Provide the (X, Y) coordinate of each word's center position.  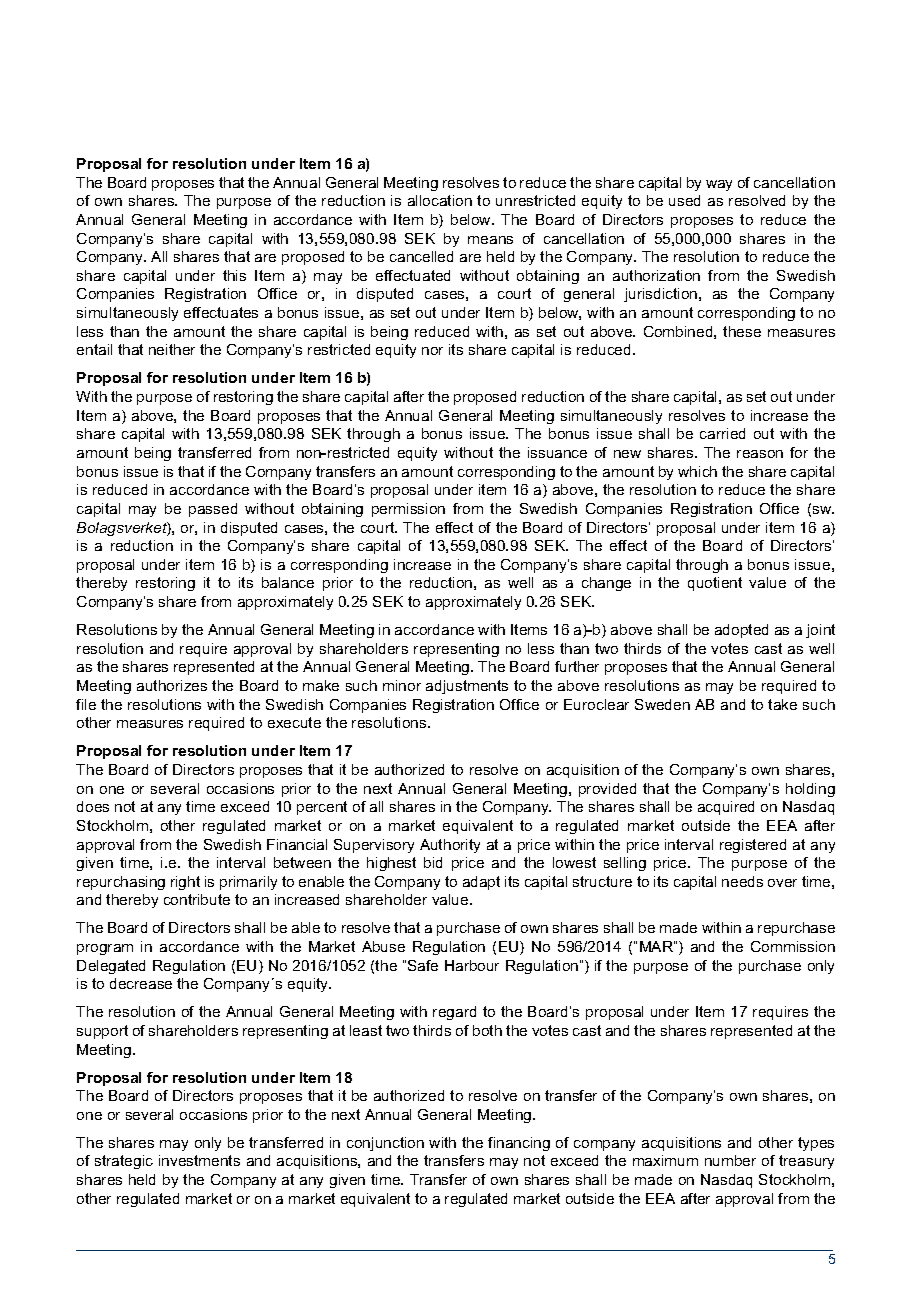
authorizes (172, 685)
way (719, 185)
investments (199, 1160)
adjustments (467, 687)
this (234, 275)
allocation (440, 200)
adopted (741, 631)
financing (519, 1144)
